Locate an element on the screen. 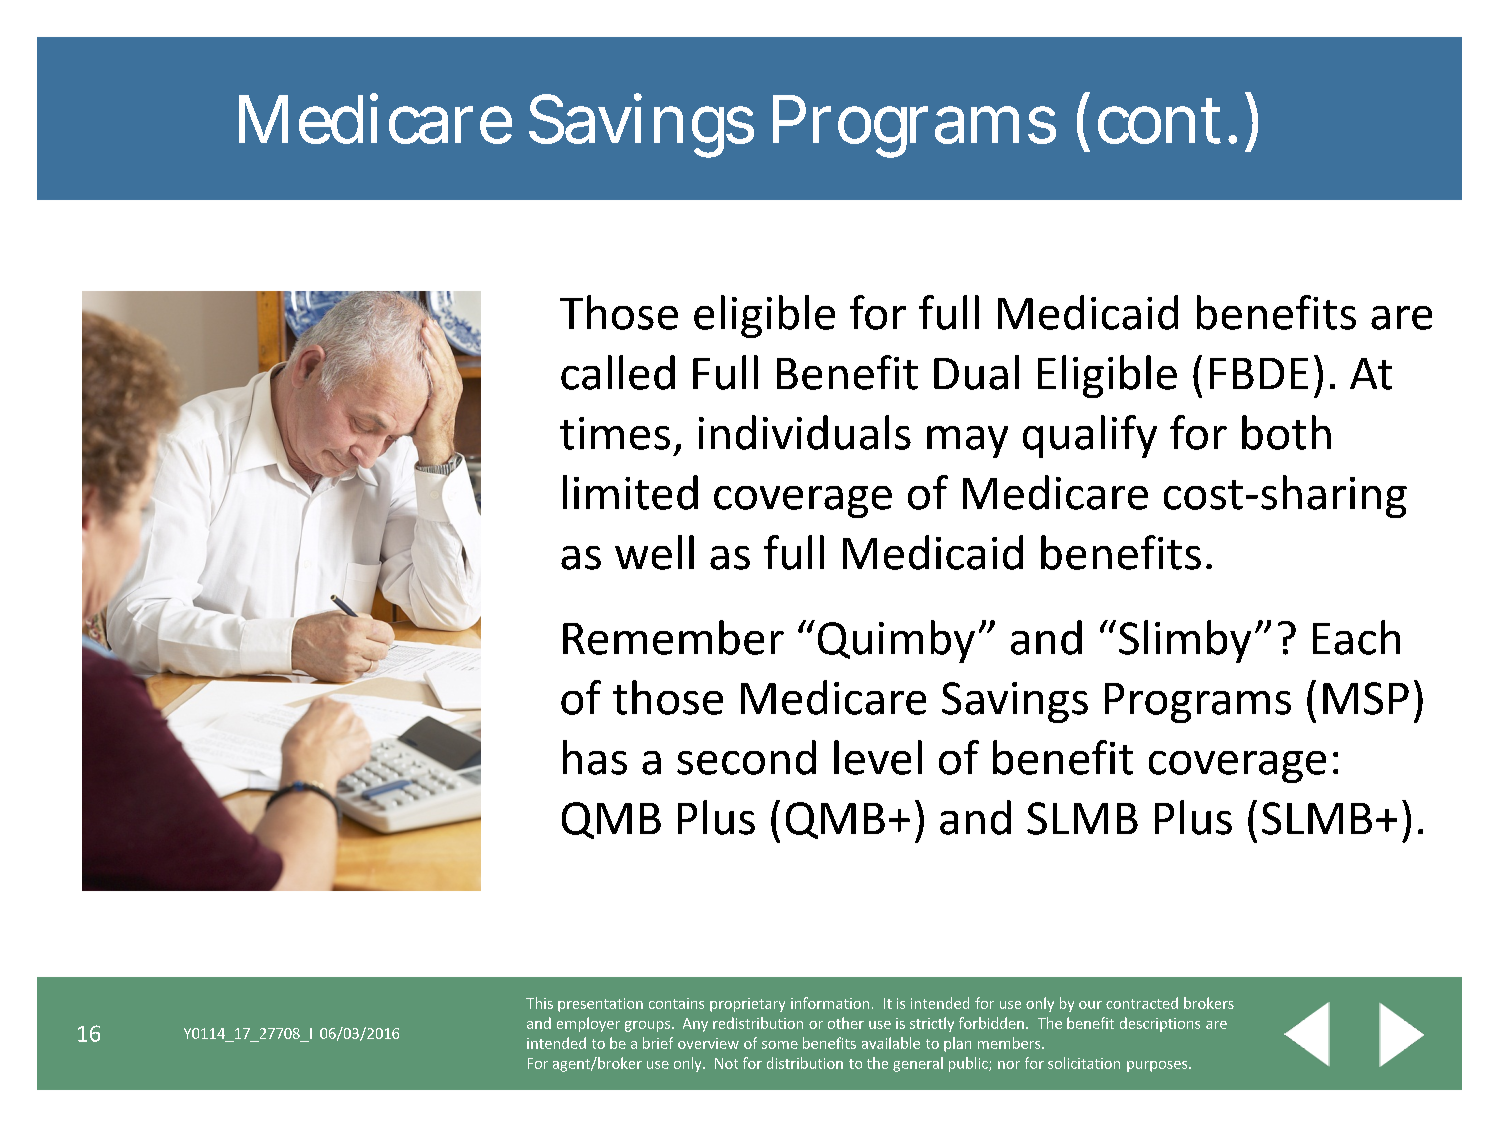 The width and height of the screenshot is (1500, 1125). level is located at coordinates (878, 757).
